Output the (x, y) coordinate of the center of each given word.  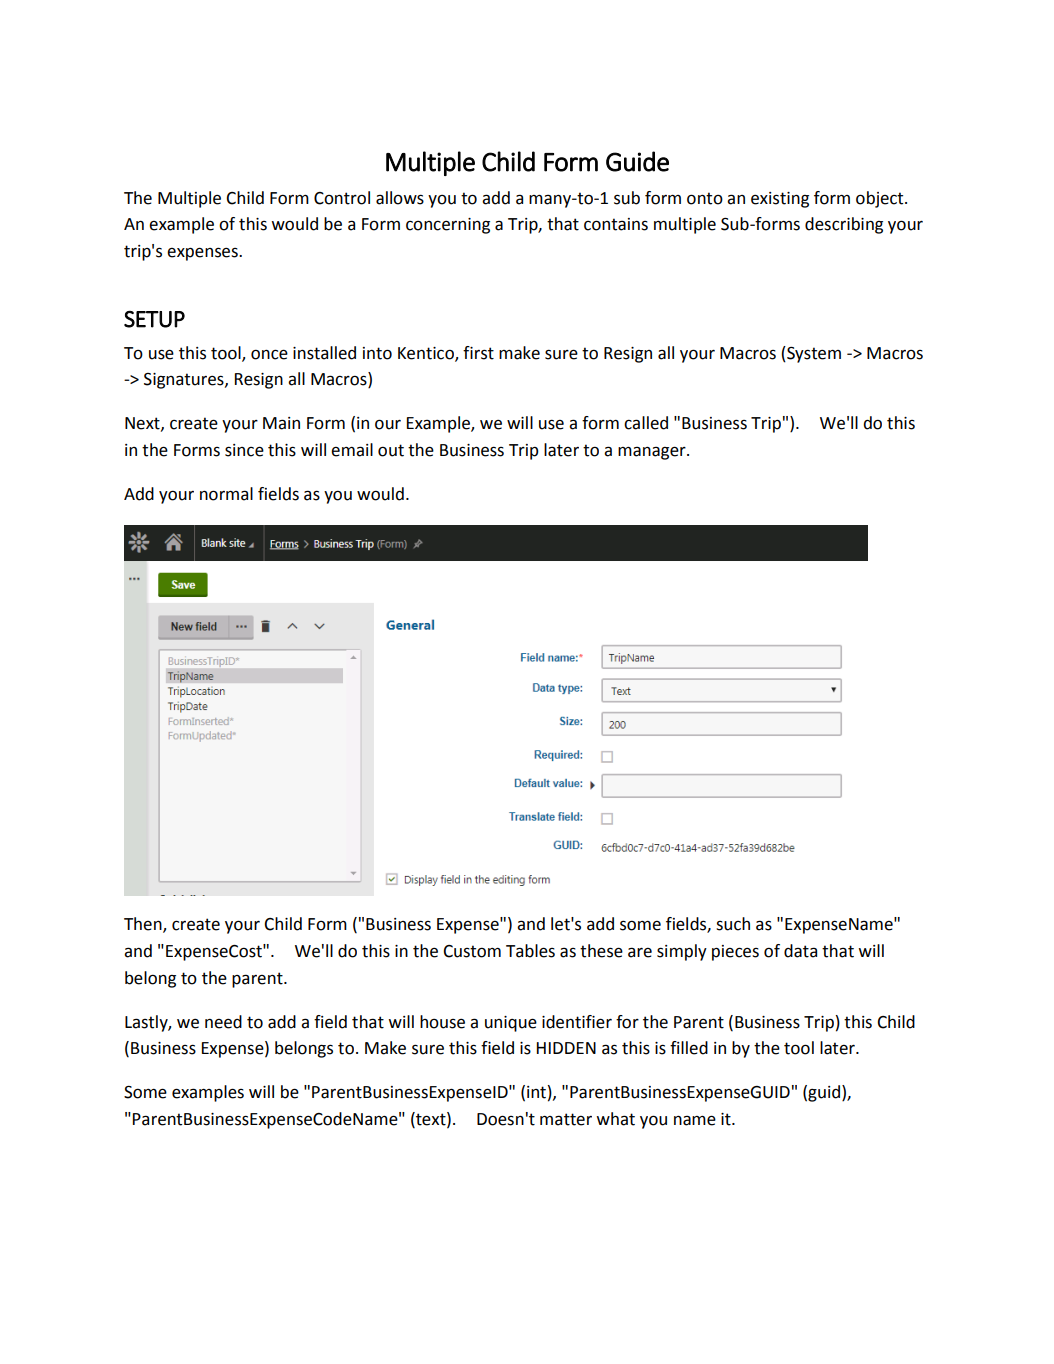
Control (342, 198)
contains (616, 224)
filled (689, 1048)
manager (653, 453)
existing (780, 200)
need (223, 1022)
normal (226, 494)
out (391, 450)
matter (566, 1119)
